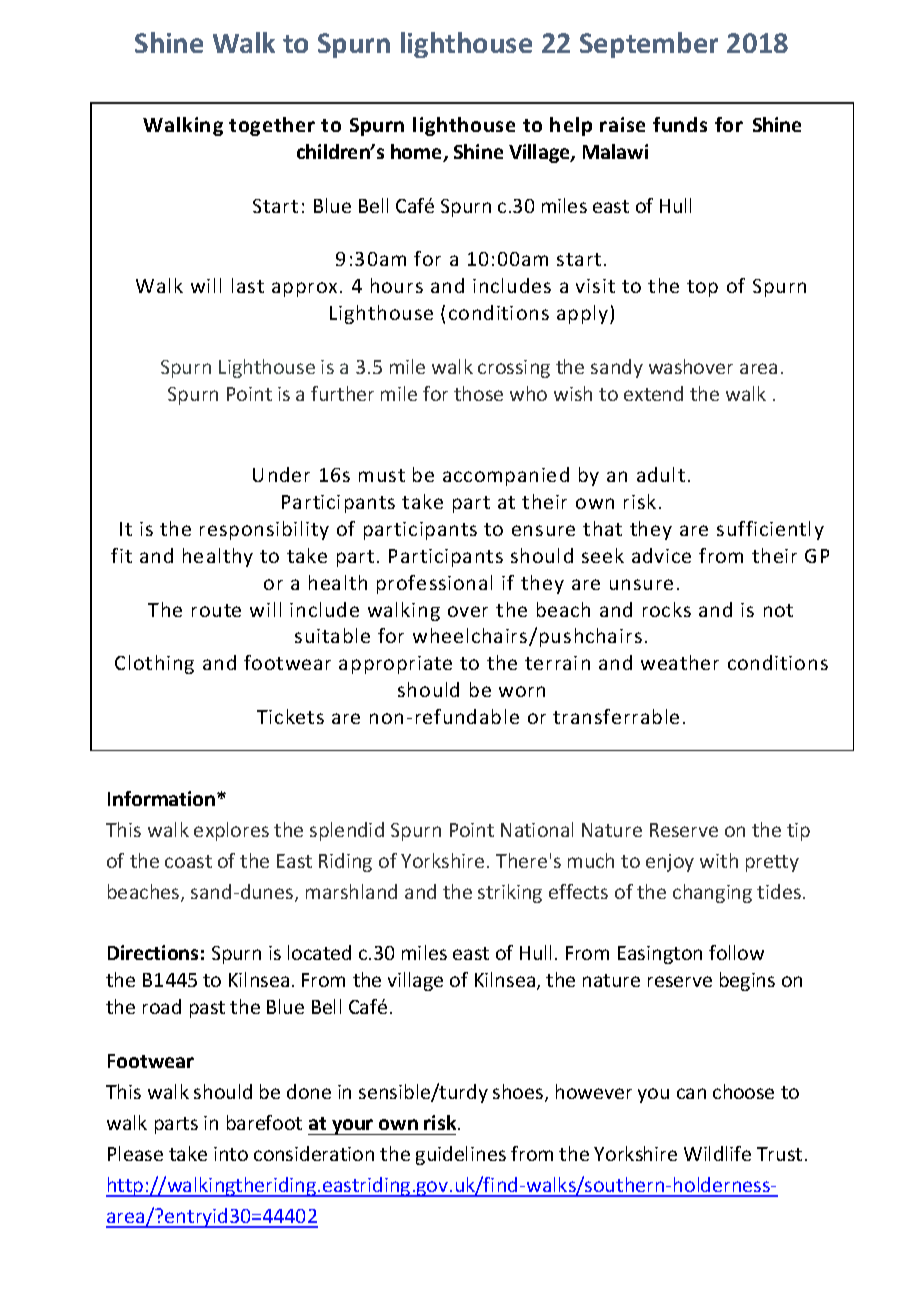  I want to click on route, so click(216, 610).
